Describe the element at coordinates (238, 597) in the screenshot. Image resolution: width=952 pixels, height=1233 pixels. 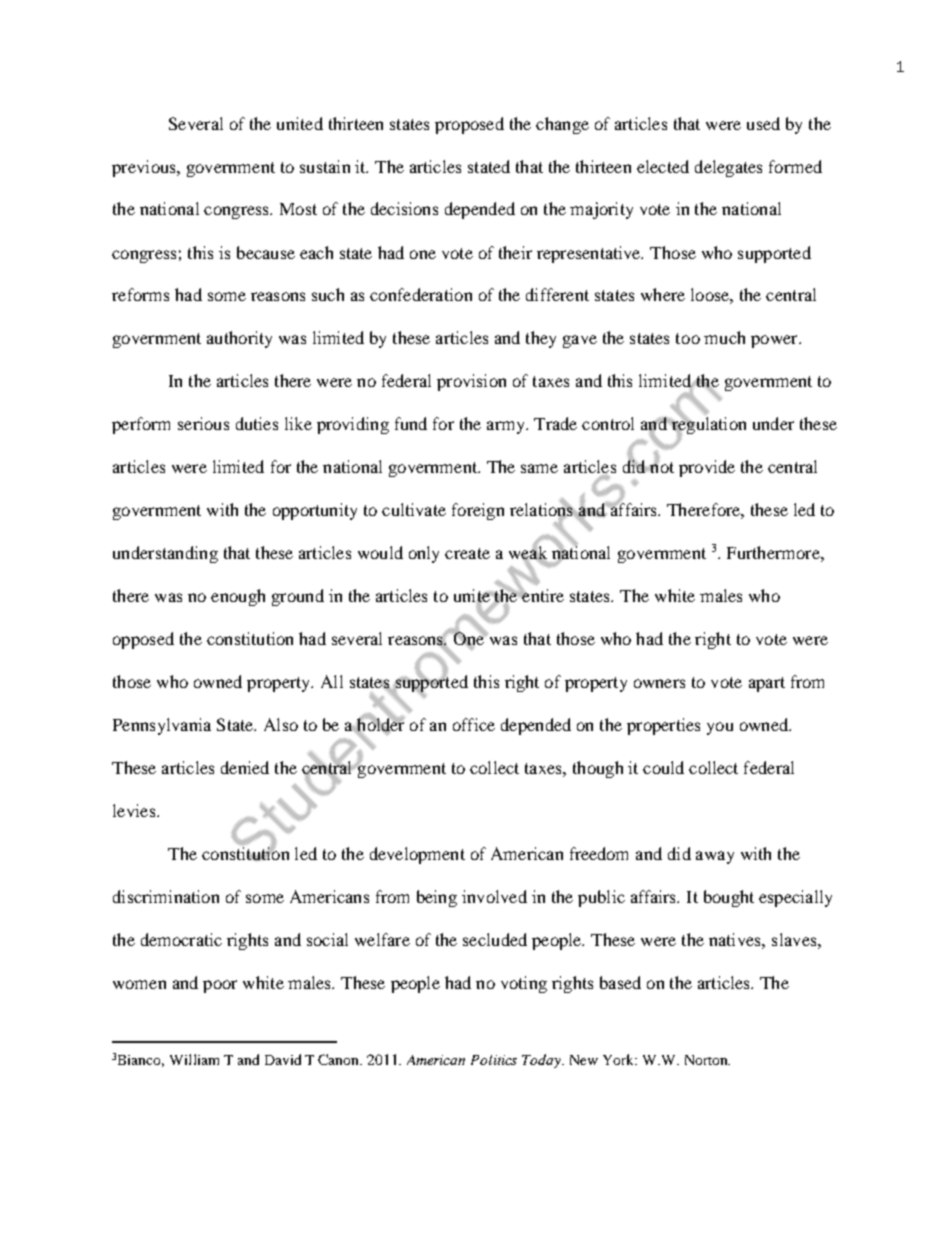
I see `enough` at that location.
